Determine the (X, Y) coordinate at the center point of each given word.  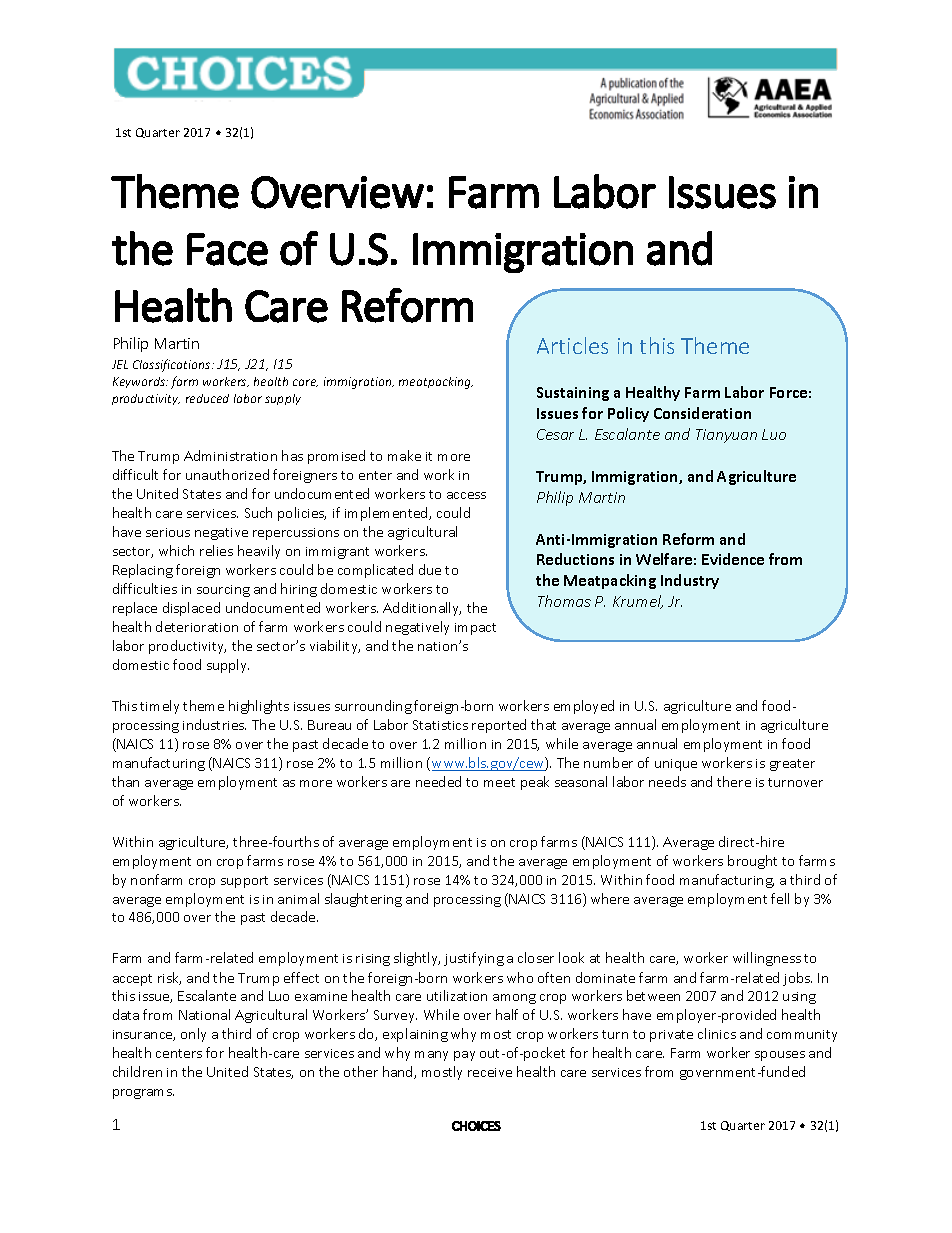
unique (676, 765)
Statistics (440, 725)
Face (227, 249)
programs (143, 1094)
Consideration (702, 413)
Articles (572, 345)
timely (159, 707)
